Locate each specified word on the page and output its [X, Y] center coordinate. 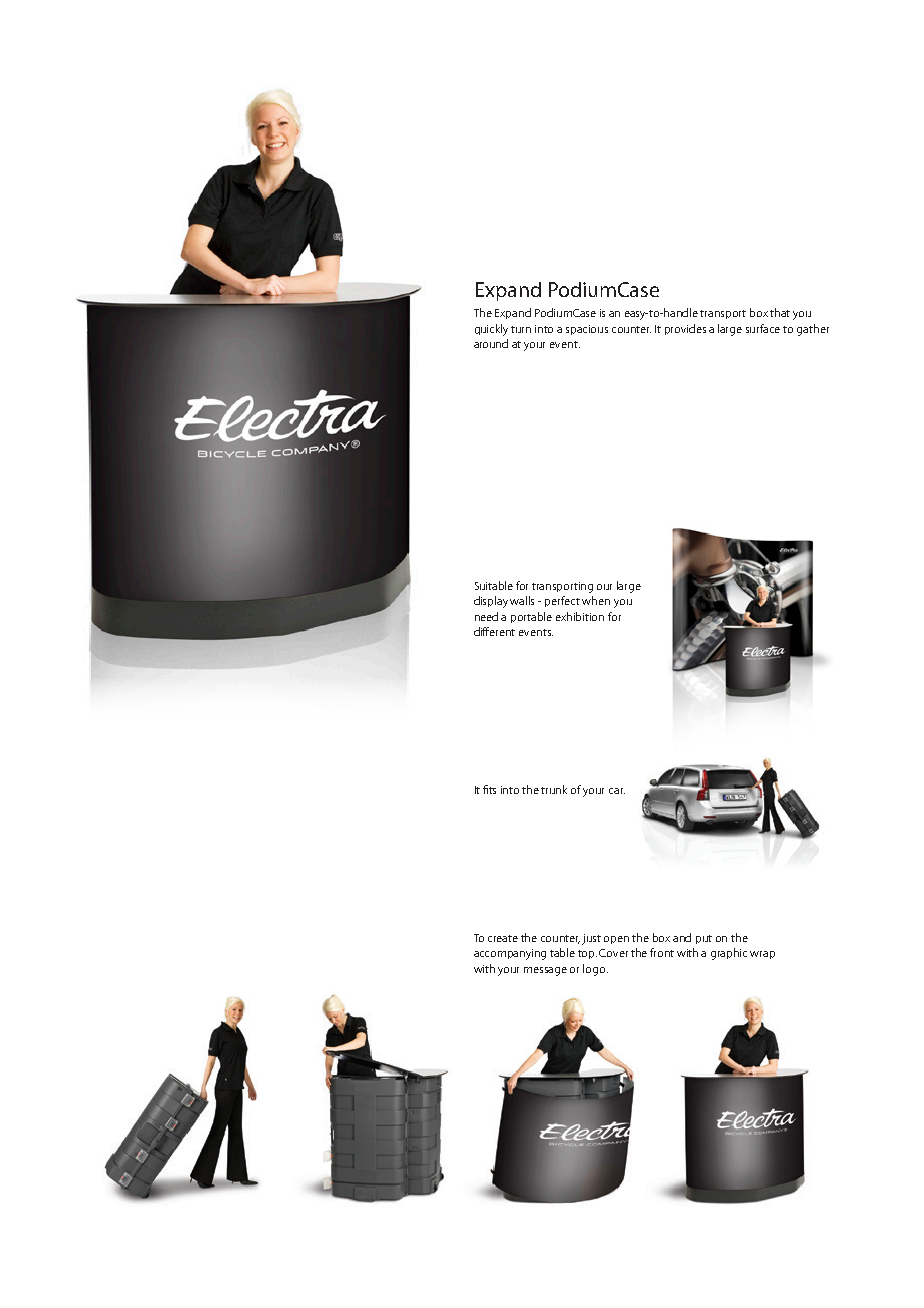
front [662, 952]
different [494, 631]
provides [685, 329]
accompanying [510, 954]
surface [763, 328]
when [596, 600]
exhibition [580, 616]
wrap [762, 955]
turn [521, 329]
